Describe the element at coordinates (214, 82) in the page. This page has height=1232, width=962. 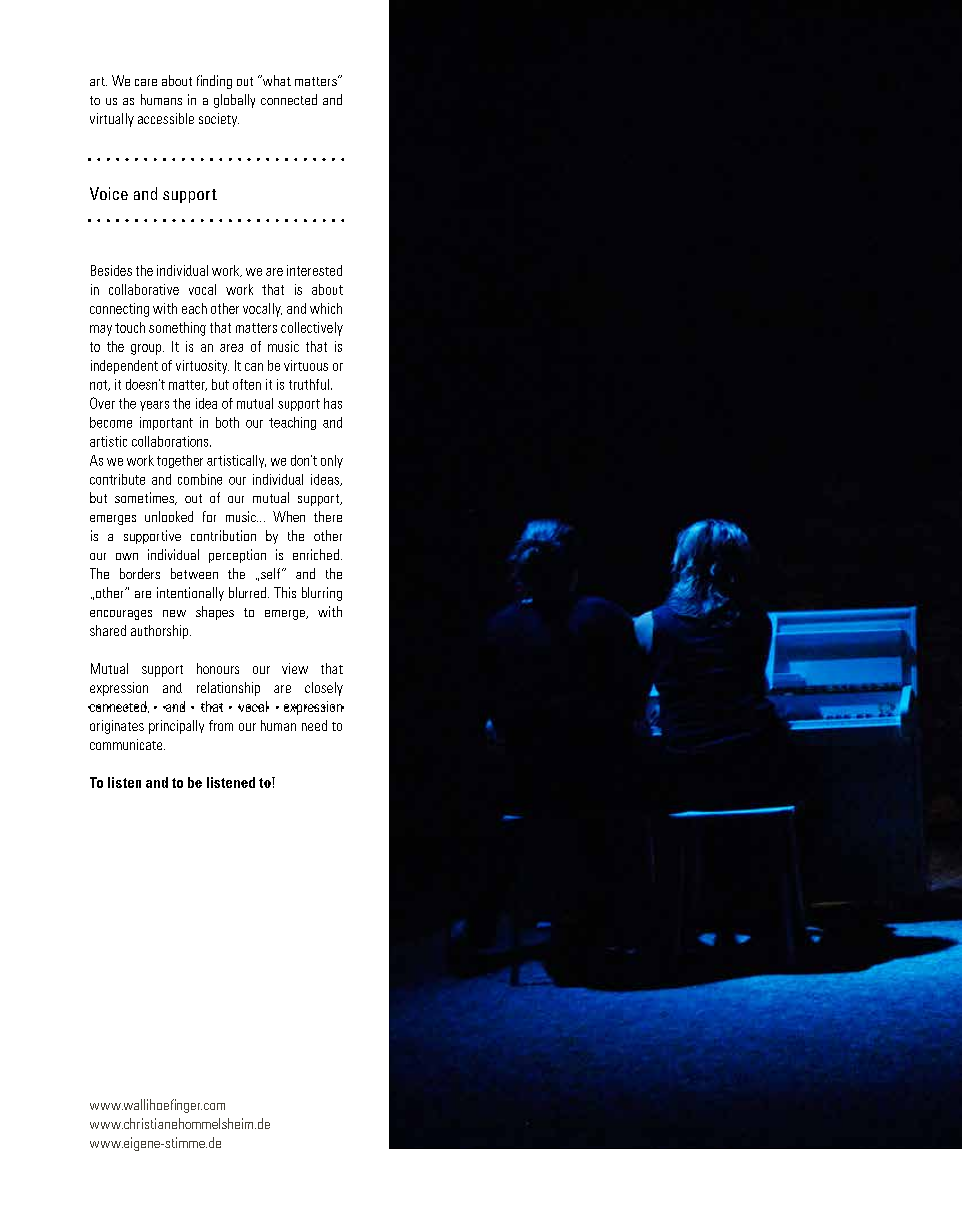
I see `finding` at that location.
